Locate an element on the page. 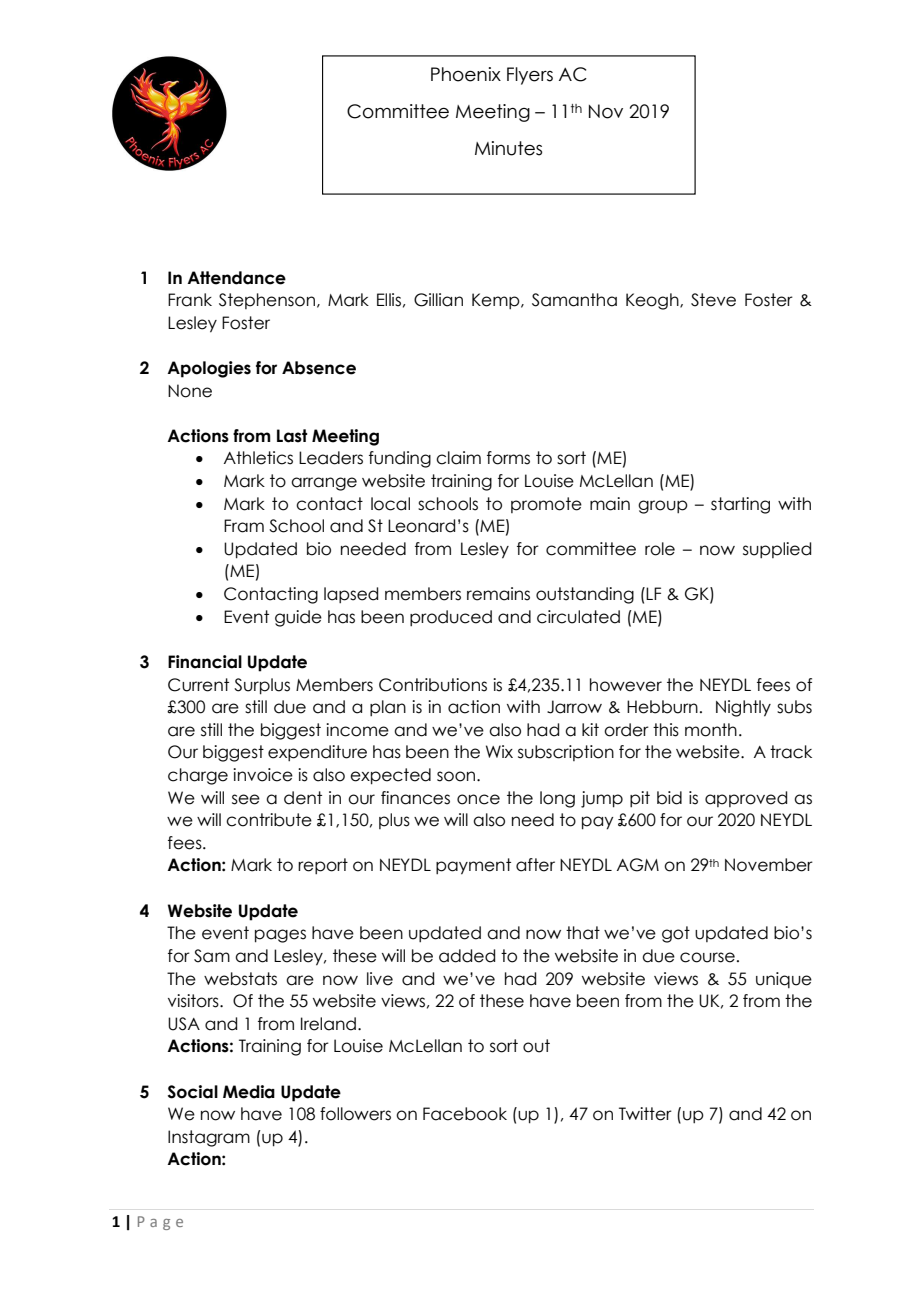 The width and height of the image is (924, 1308). Facebook is located at coordinates (465, 1114).
